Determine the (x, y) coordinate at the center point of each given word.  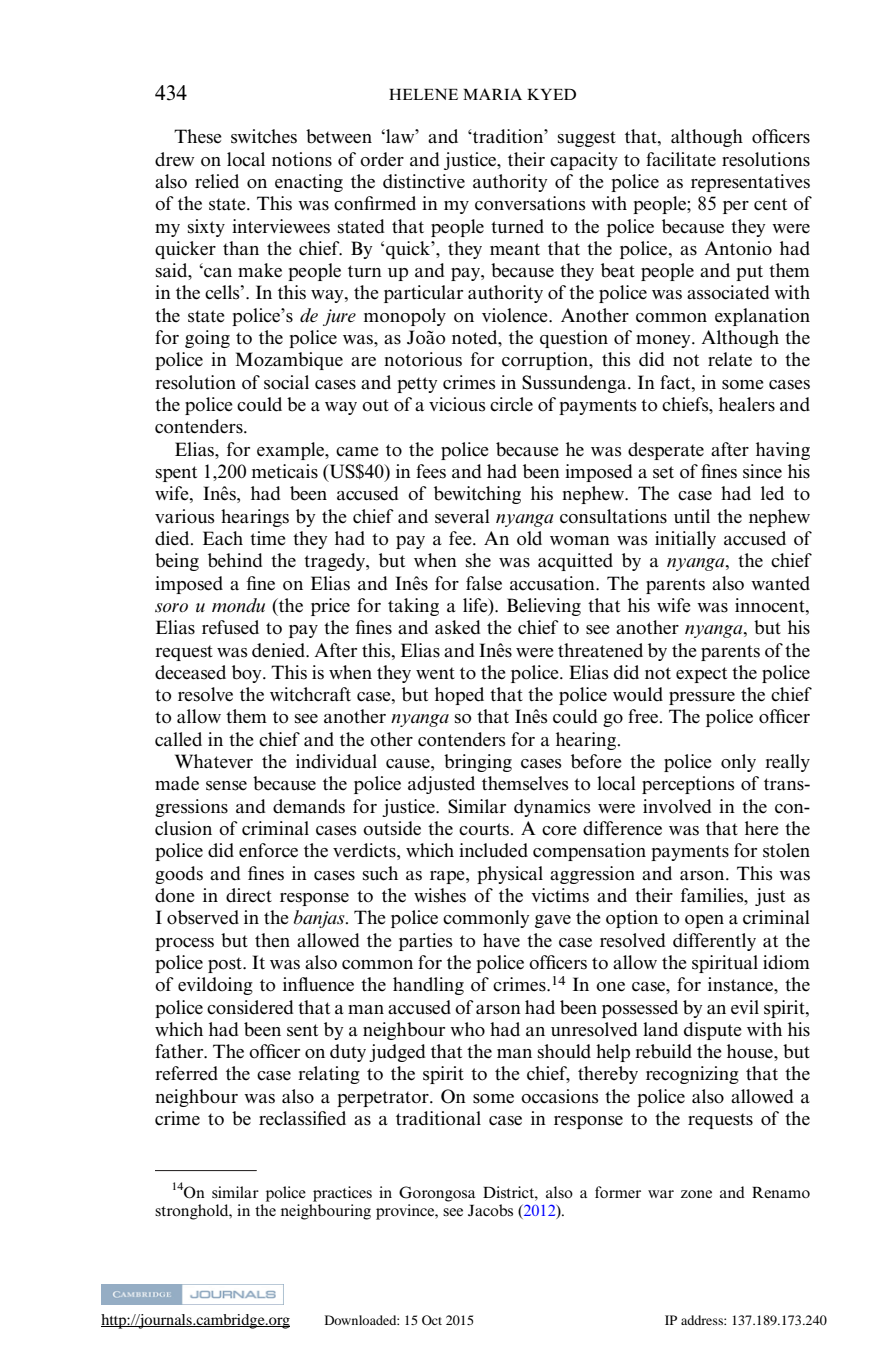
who (467, 1029)
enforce (268, 850)
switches (264, 136)
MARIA (492, 94)
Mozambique (289, 361)
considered (250, 1007)
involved (677, 806)
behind (235, 560)
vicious (457, 404)
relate (730, 359)
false (484, 583)
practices (342, 1194)
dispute (713, 1031)
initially (685, 540)
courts (485, 829)
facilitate (681, 159)
